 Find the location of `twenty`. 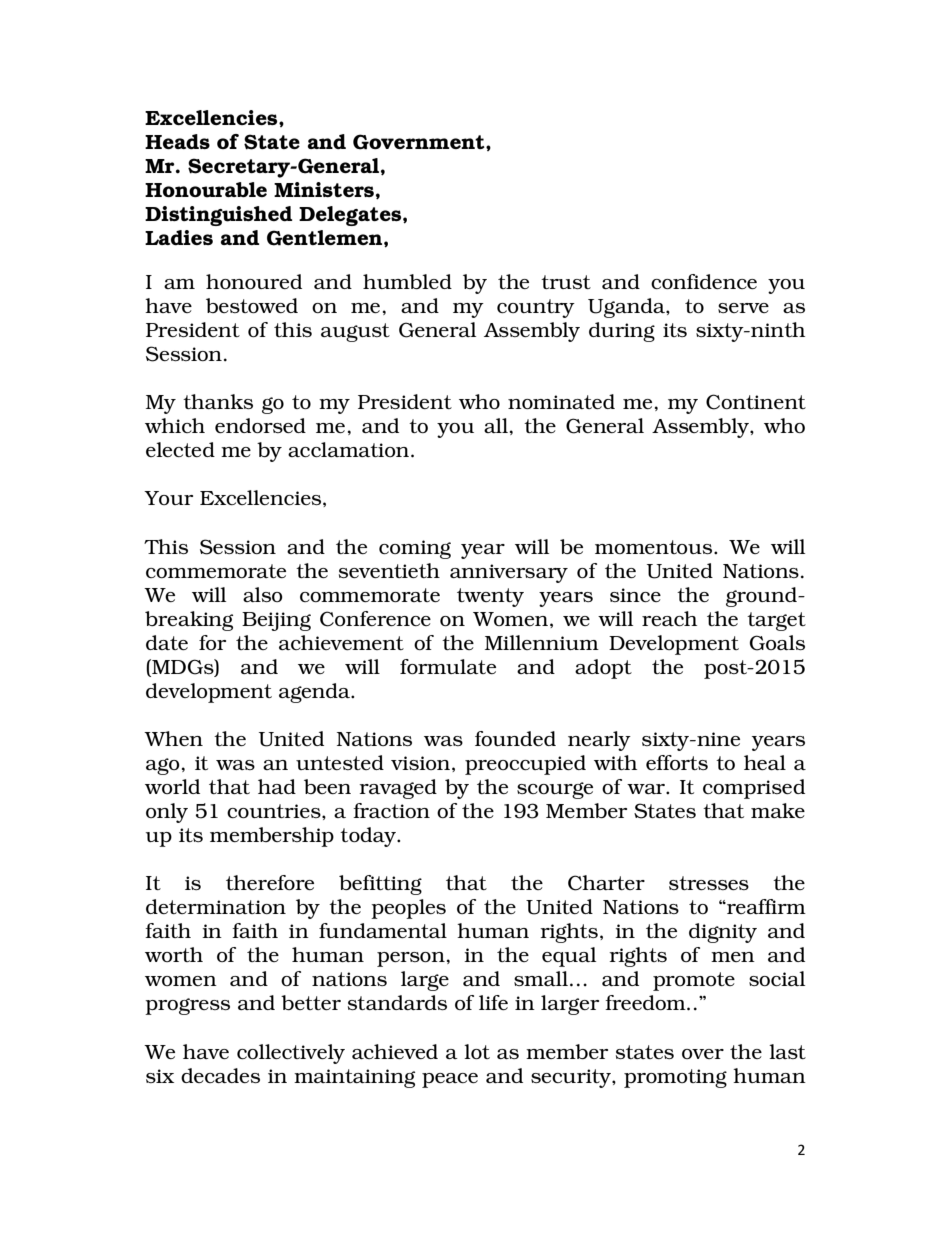

twenty is located at coordinates (490, 597).
